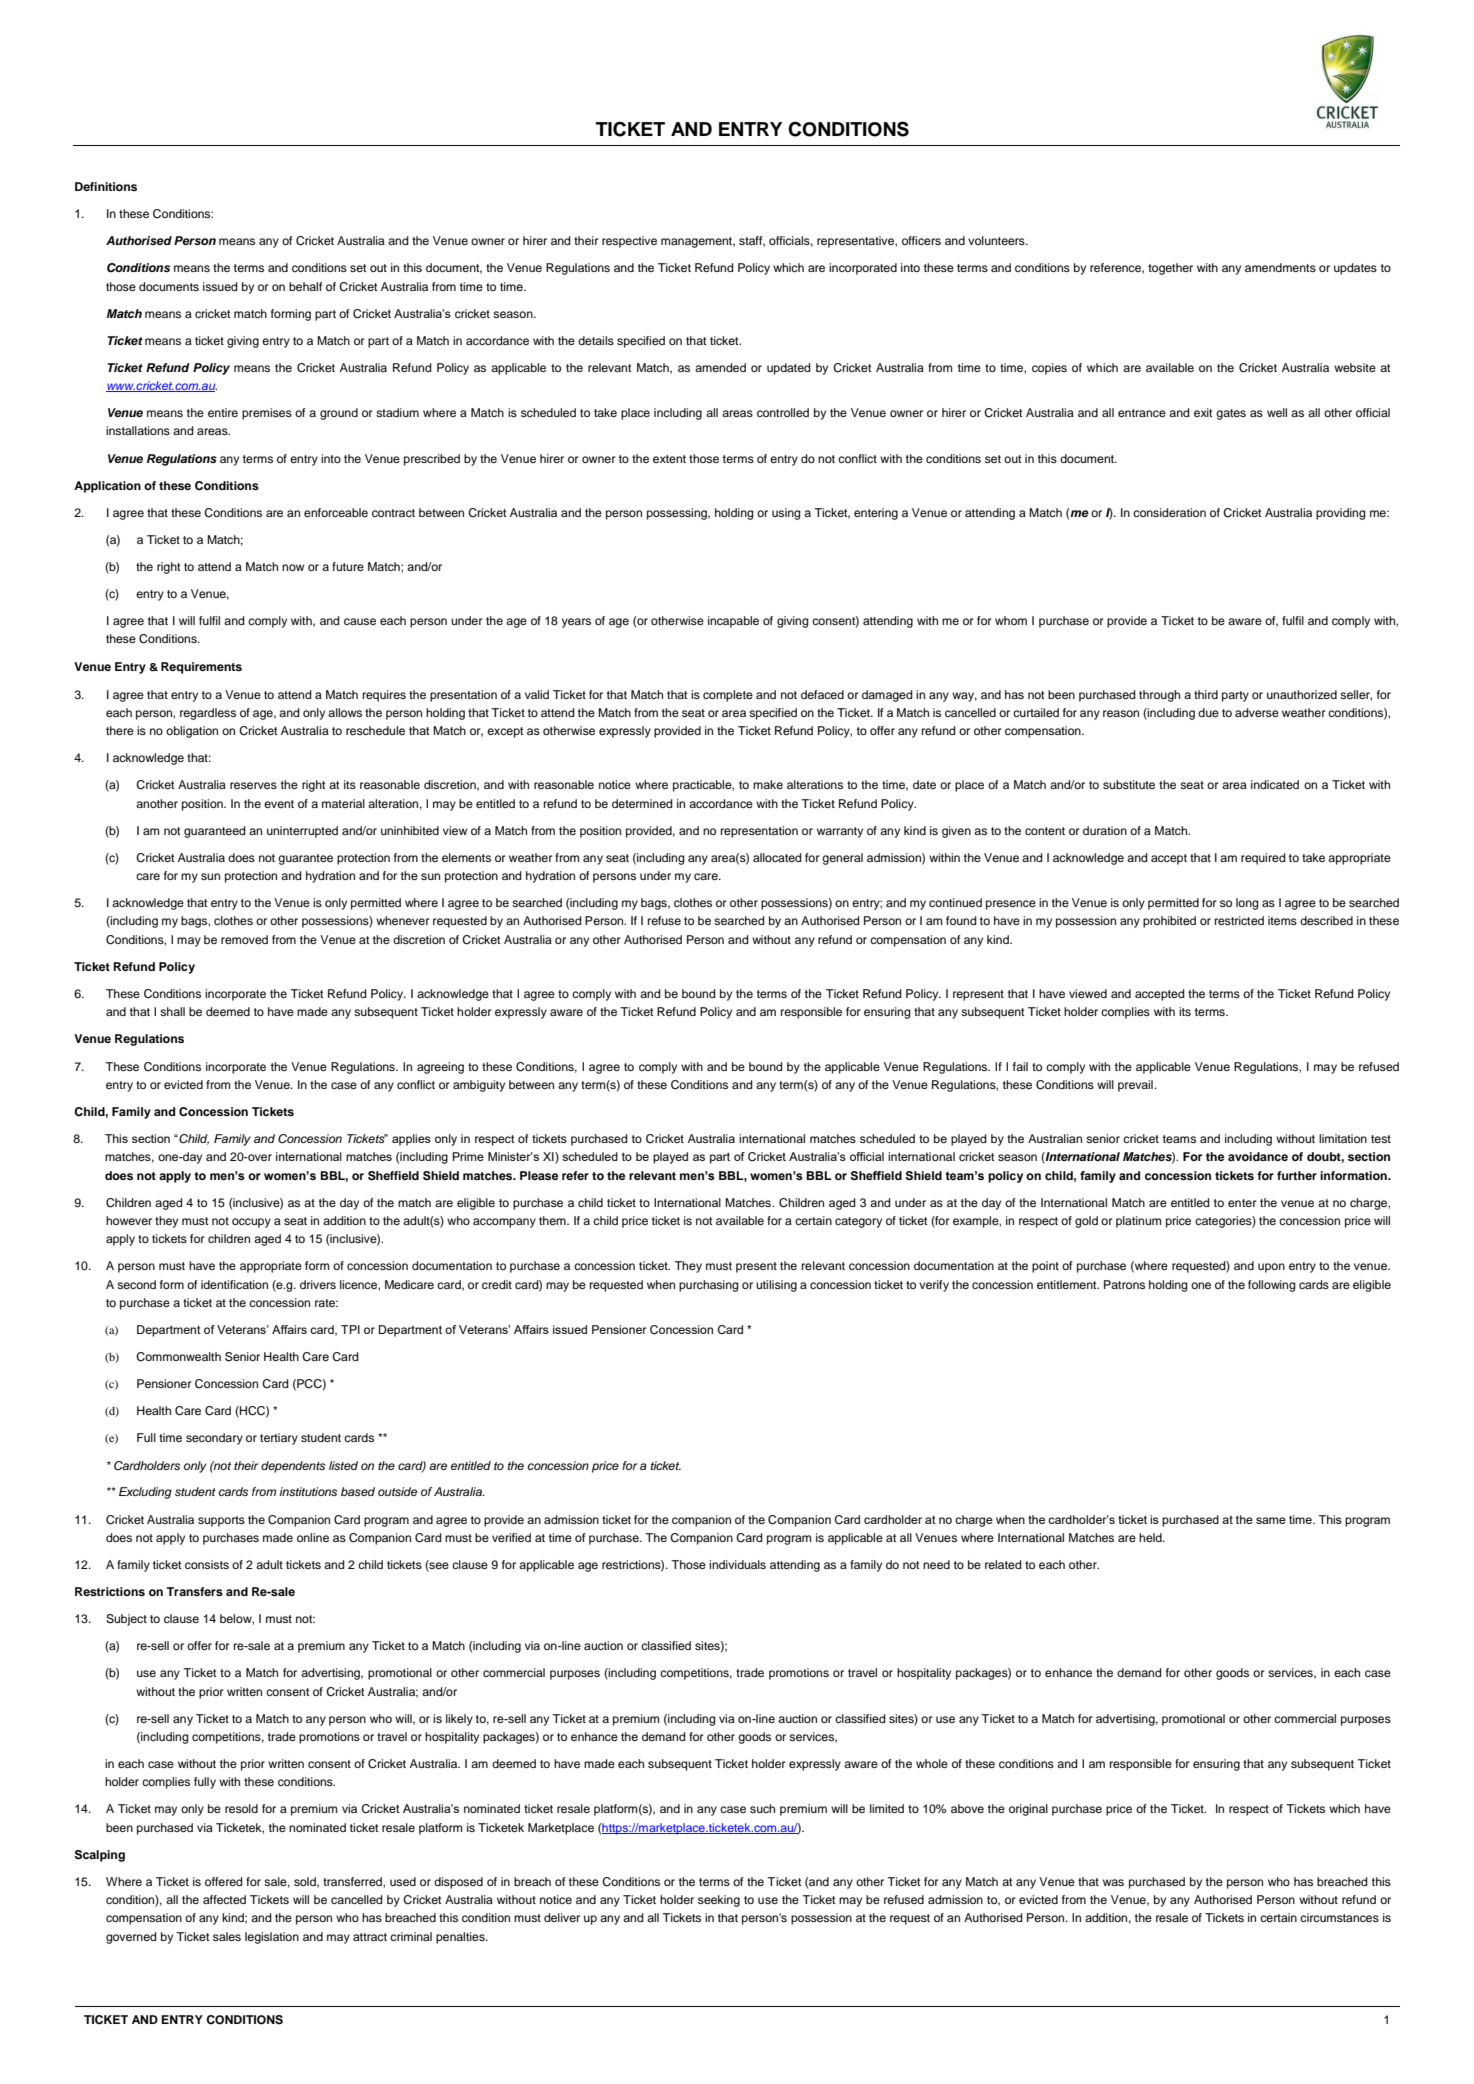  Describe the element at coordinates (1271, 1268) in the page. I see `upon` at that location.
